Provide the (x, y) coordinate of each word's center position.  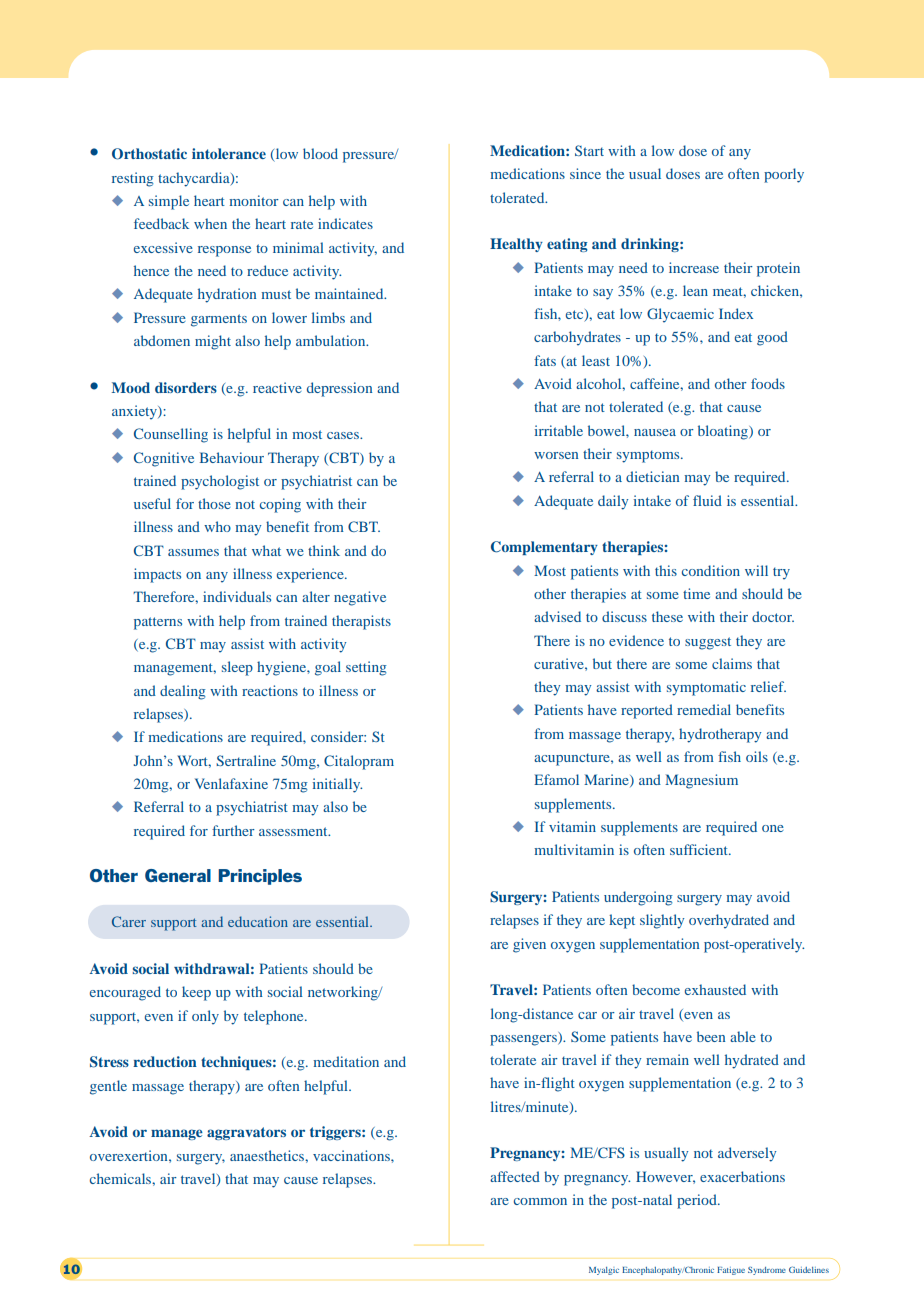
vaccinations (352, 1155)
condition (711, 570)
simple (169, 202)
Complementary (544, 548)
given (529, 945)
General (178, 875)
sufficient (700, 849)
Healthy (516, 245)
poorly (784, 175)
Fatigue (731, 1271)
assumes (193, 552)
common (540, 1201)
